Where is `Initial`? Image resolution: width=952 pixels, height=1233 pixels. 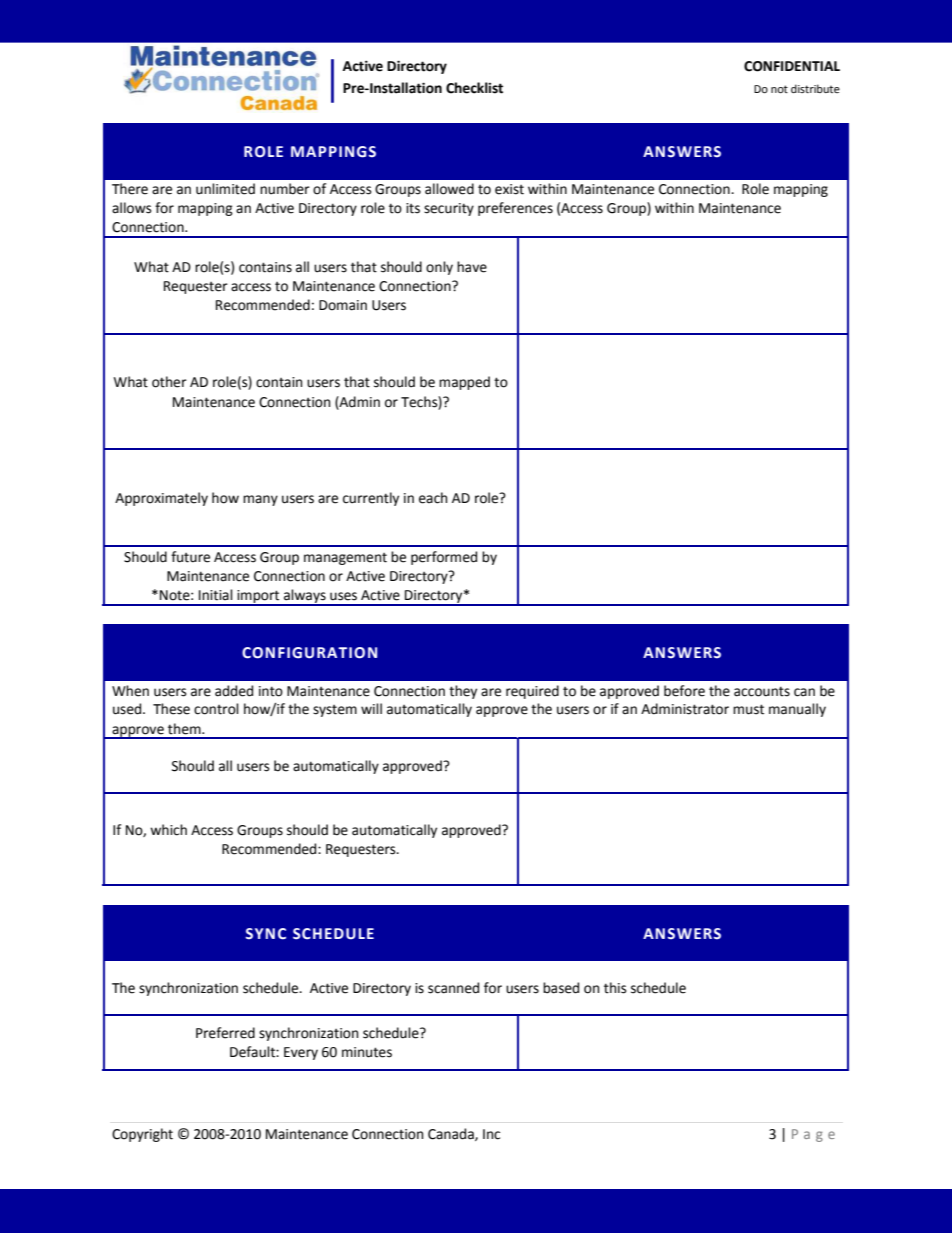 Initial is located at coordinates (216, 595).
